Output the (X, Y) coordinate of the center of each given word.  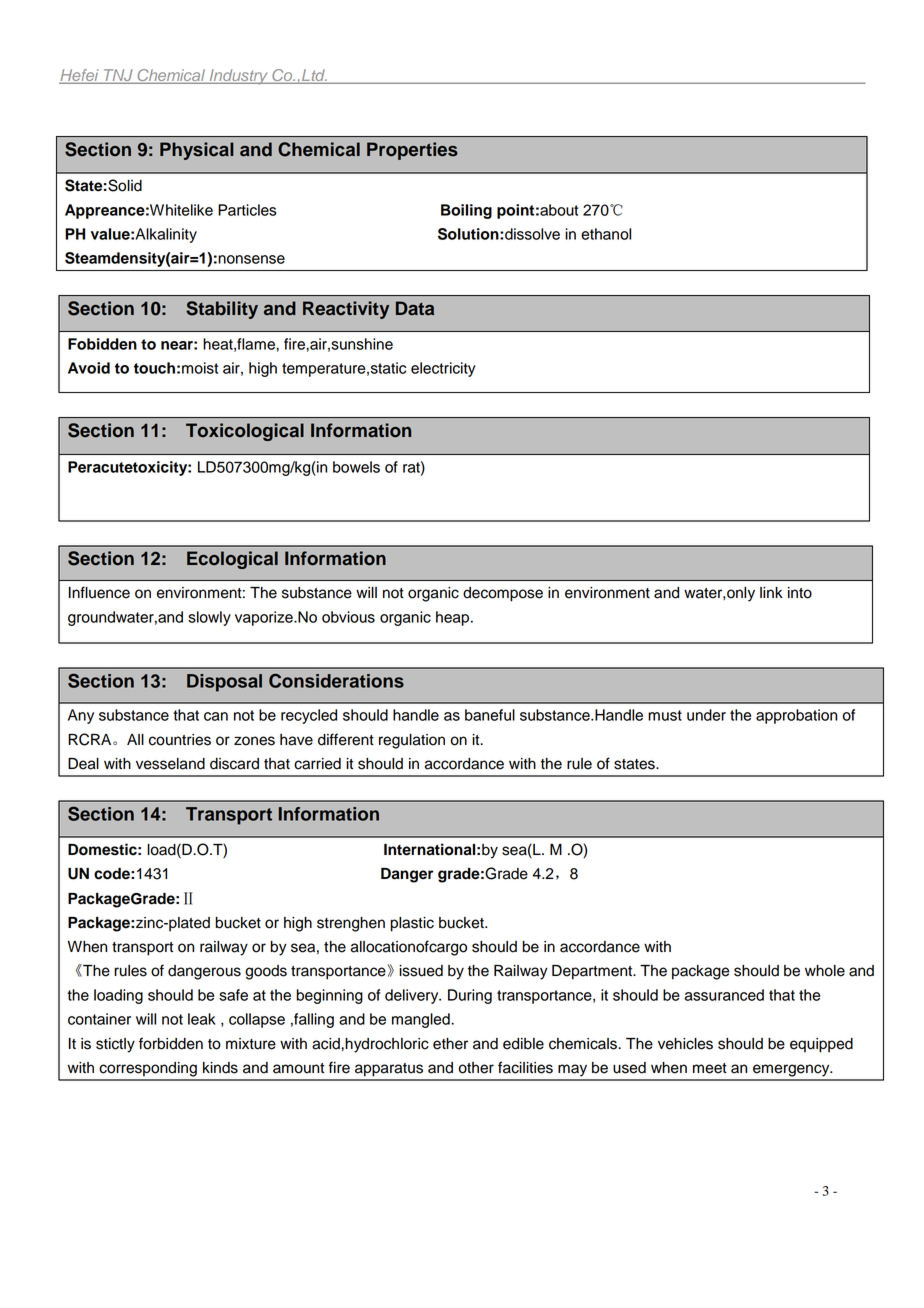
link (771, 592)
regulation (412, 741)
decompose (503, 594)
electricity (443, 369)
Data (415, 308)
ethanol (606, 234)
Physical (197, 151)
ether (450, 1044)
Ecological (232, 560)
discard (234, 764)
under (706, 715)
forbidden (171, 1043)
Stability (222, 310)
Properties (412, 151)
